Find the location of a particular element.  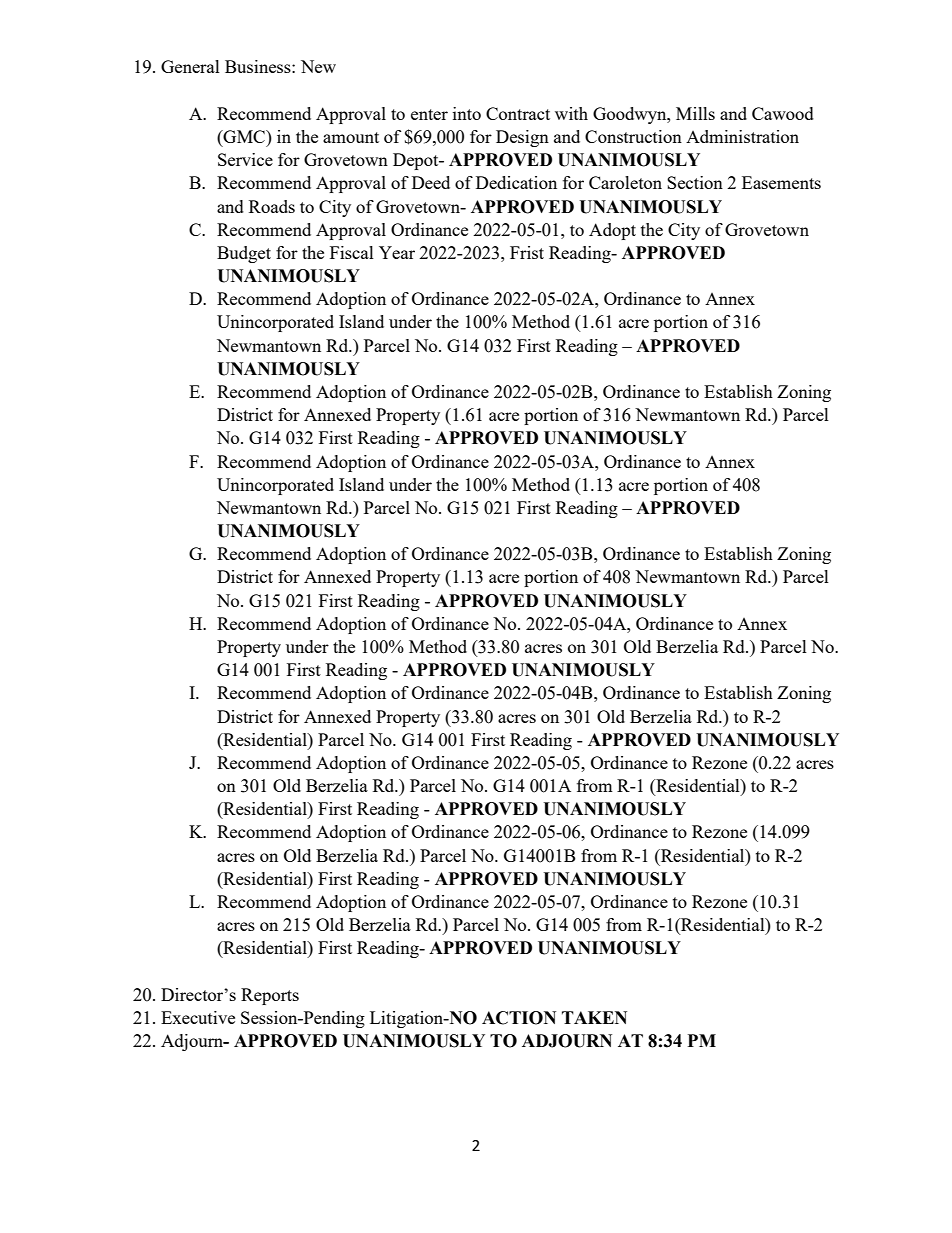

Reports is located at coordinates (270, 996).
